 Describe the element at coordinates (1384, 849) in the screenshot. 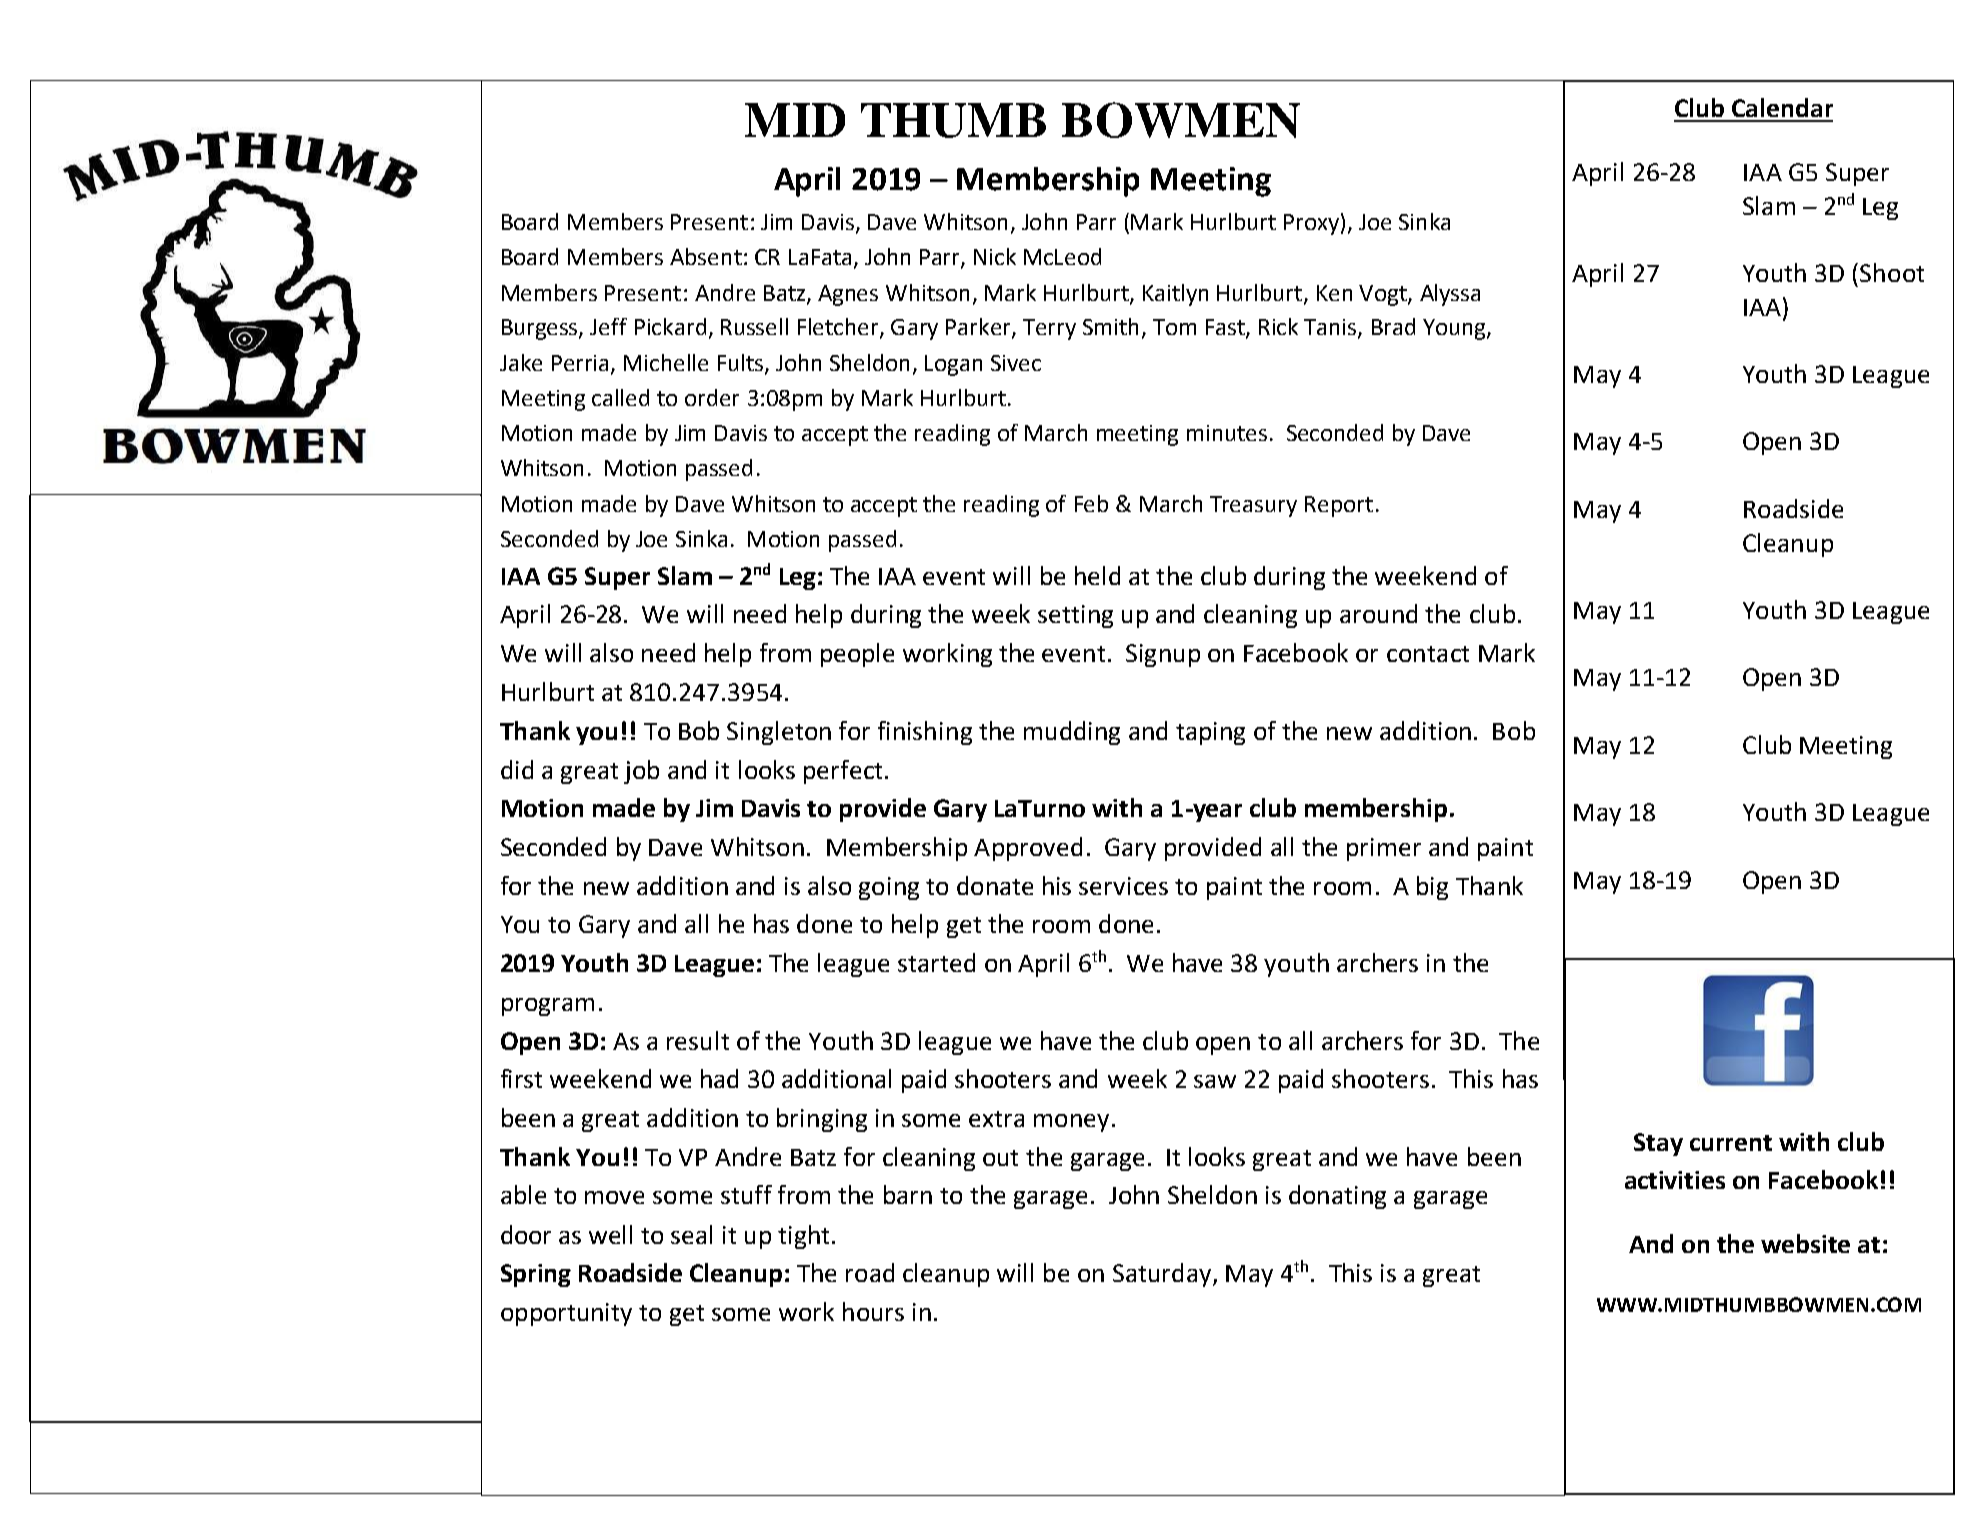

I see `primer` at that location.
